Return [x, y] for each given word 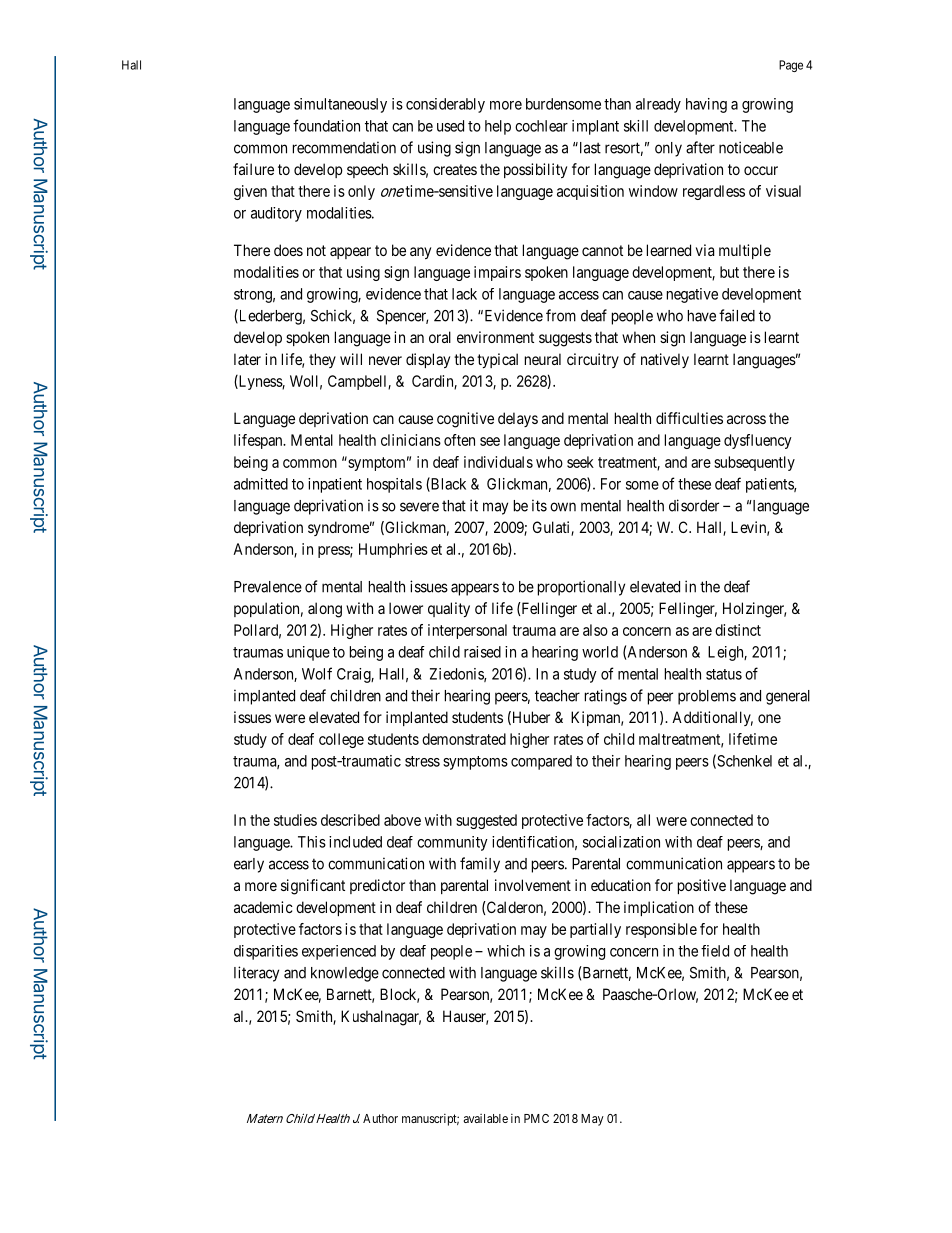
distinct [738, 630]
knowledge [345, 974]
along [325, 610]
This [312, 842]
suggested [486, 821]
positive [702, 886]
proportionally [581, 588]
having [706, 105]
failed [737, 315]
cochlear [541, 126]
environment [495, 337]
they [322, 360]
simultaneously [340, 105]
